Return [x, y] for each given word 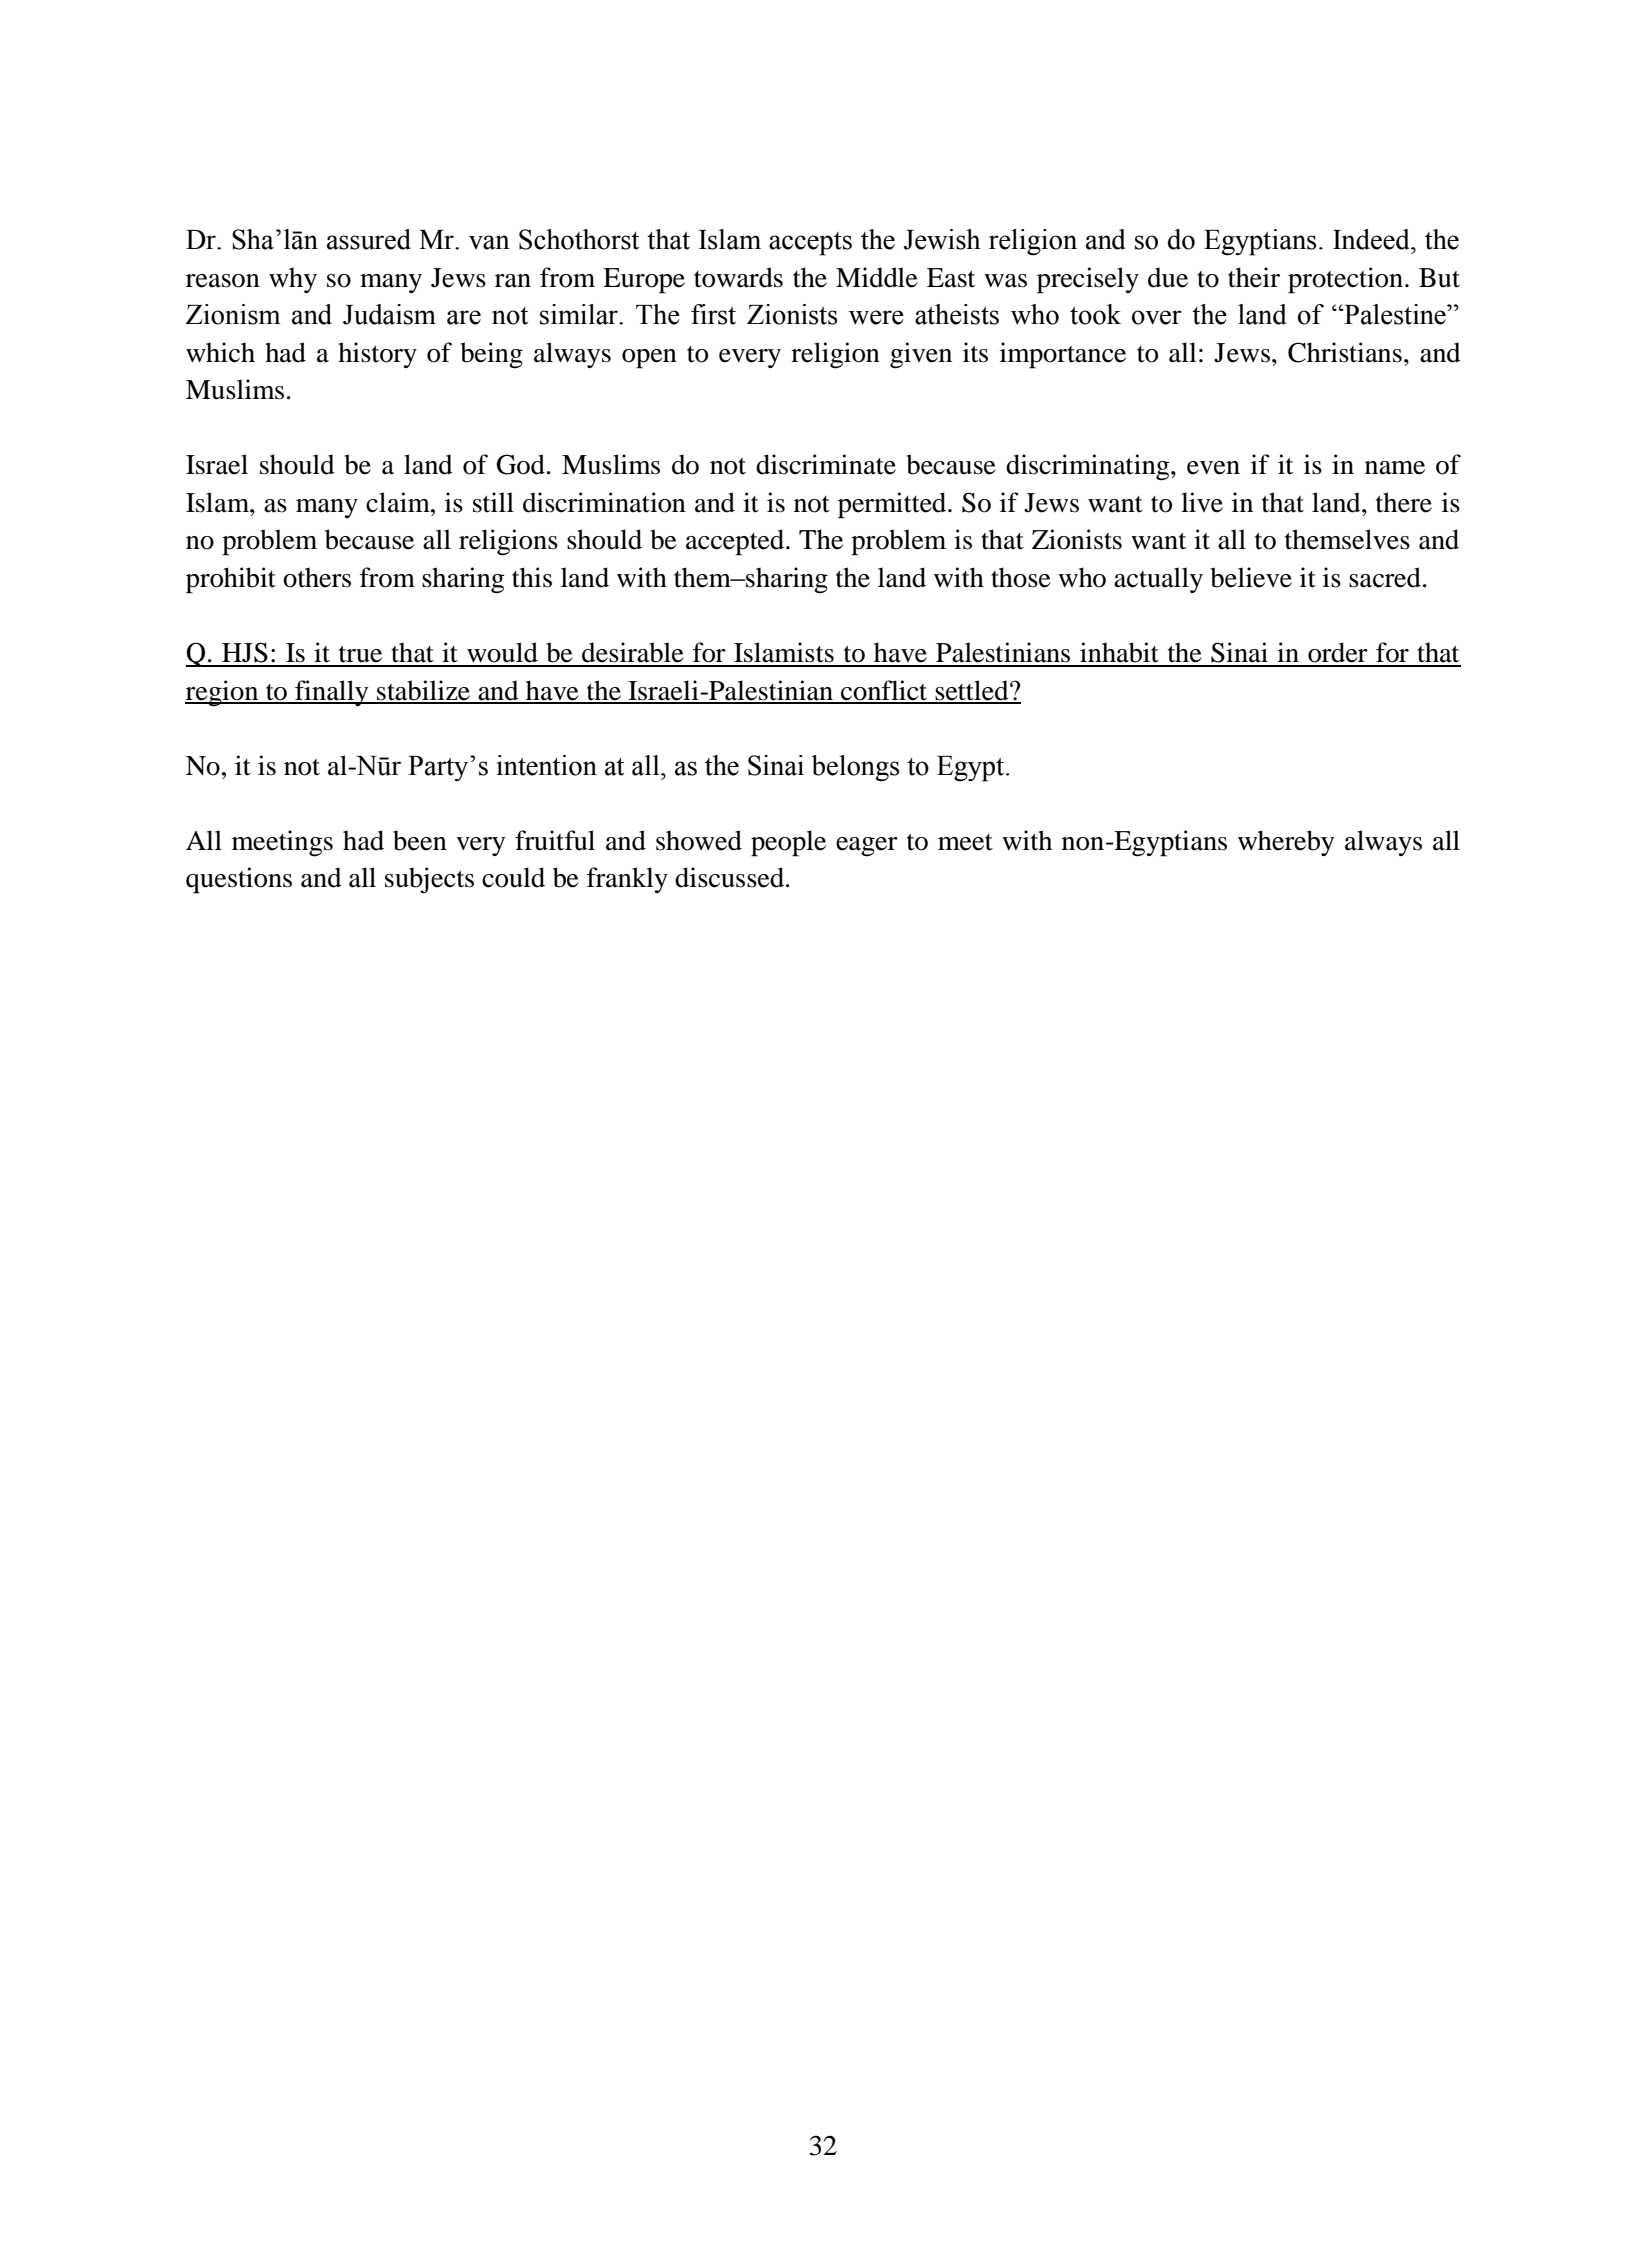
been [420, 840]
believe [1251, 577]
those [1021, 577]
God [520, 464]
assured [369, 239]
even [1213, 468]
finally [332, 693]
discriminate [826, 464]
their [1254, 277]
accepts [810, 244]
